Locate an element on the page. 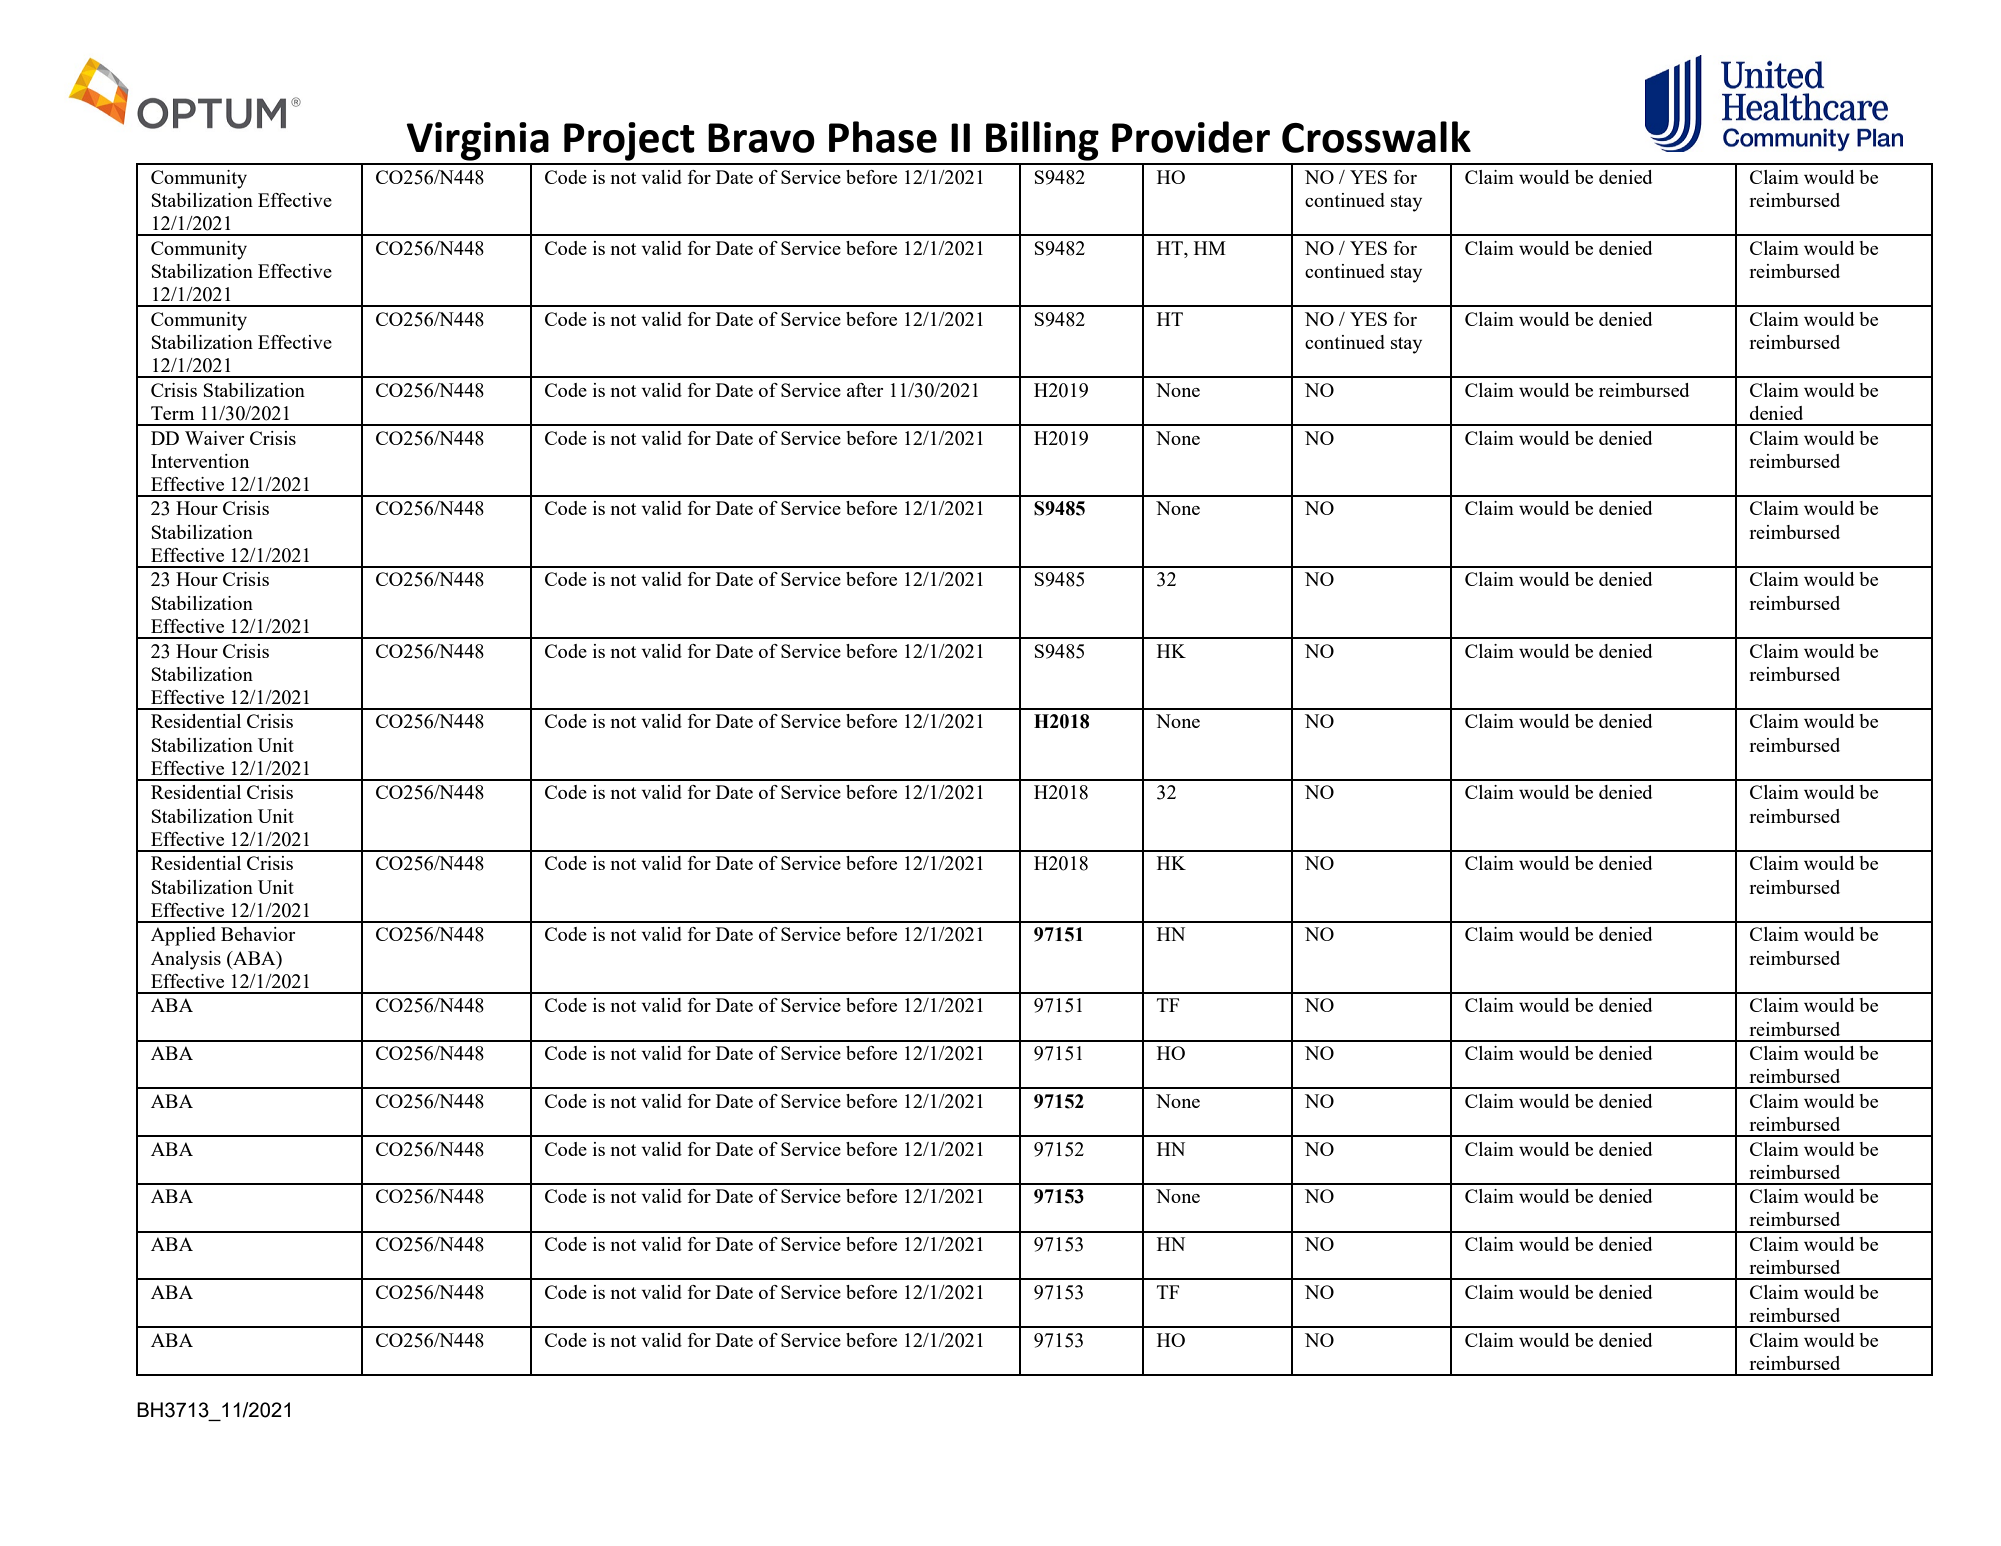 Image resolution: width=2001 pixels, height=1546 pixels. Bravo is located at coordinates (761, 138).
